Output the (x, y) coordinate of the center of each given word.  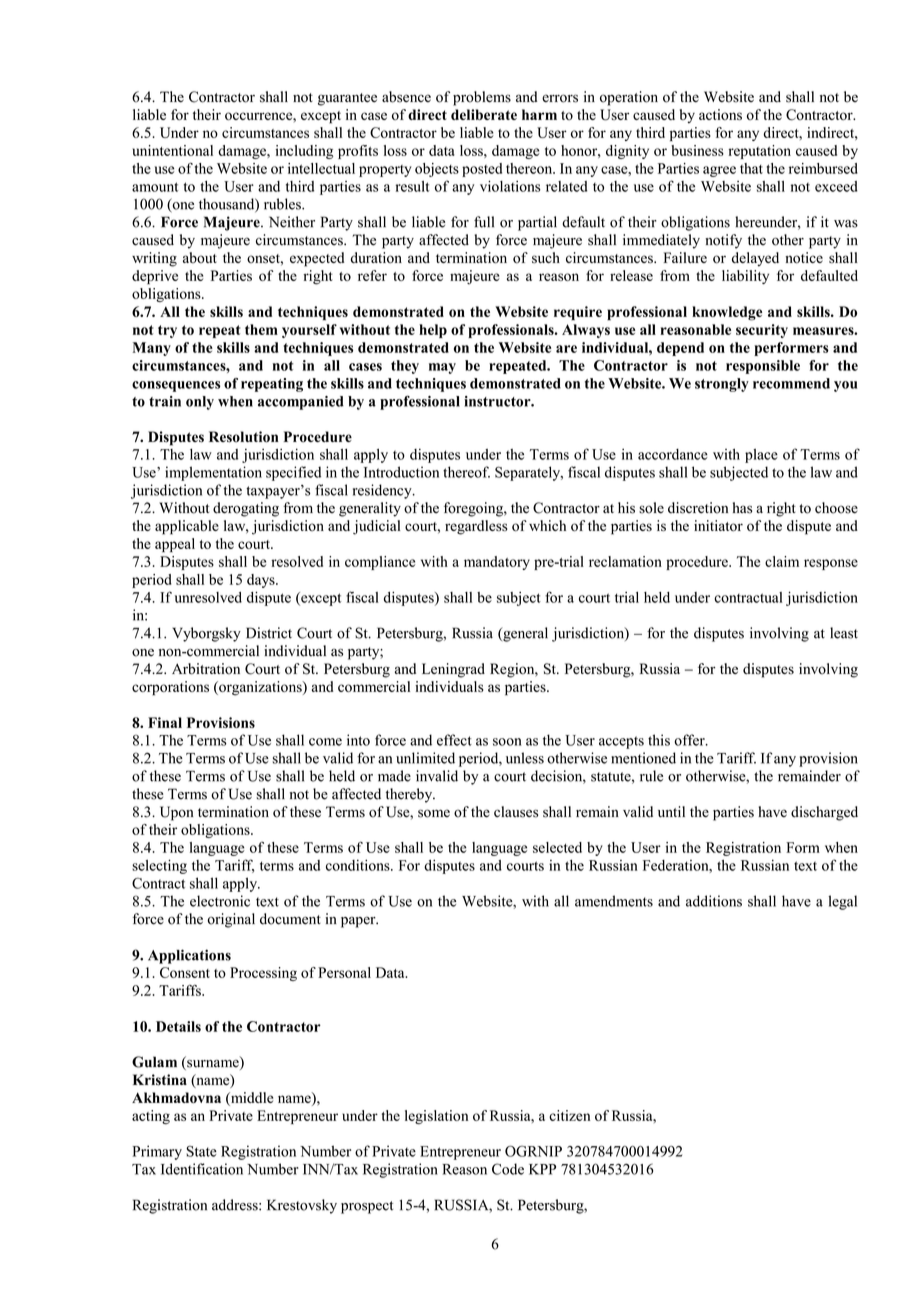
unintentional (172, 150)
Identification (202, 1169)
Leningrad (453, 670)
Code (508, 1169)
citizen (569, 1115)
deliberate (484, 114)
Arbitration (206, 669)
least (844, 633)
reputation (759, 152)
